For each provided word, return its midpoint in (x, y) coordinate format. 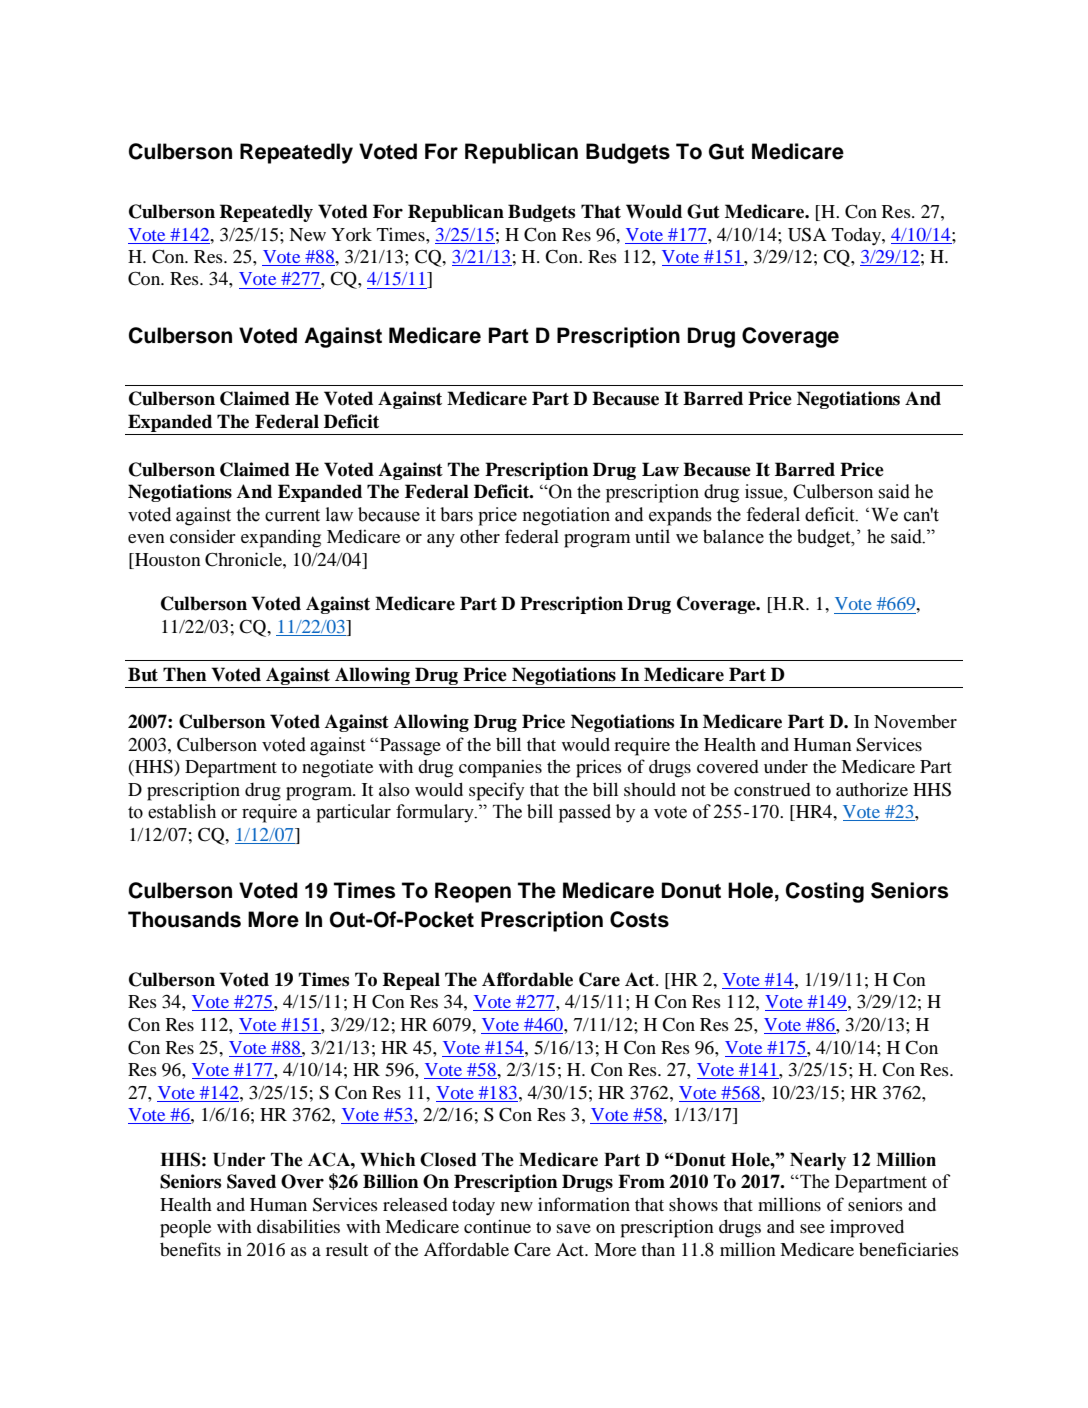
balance (733, 536)
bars (456, 514)
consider (203, 536)
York (351, 234)
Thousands (184, 919)
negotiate (337, 768)
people (185, 1229)
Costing (825, 892)
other (480, 536)
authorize (872, 789)
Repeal (411, 981)
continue (497, 1226)
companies (500, 768)
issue (765, 492)
